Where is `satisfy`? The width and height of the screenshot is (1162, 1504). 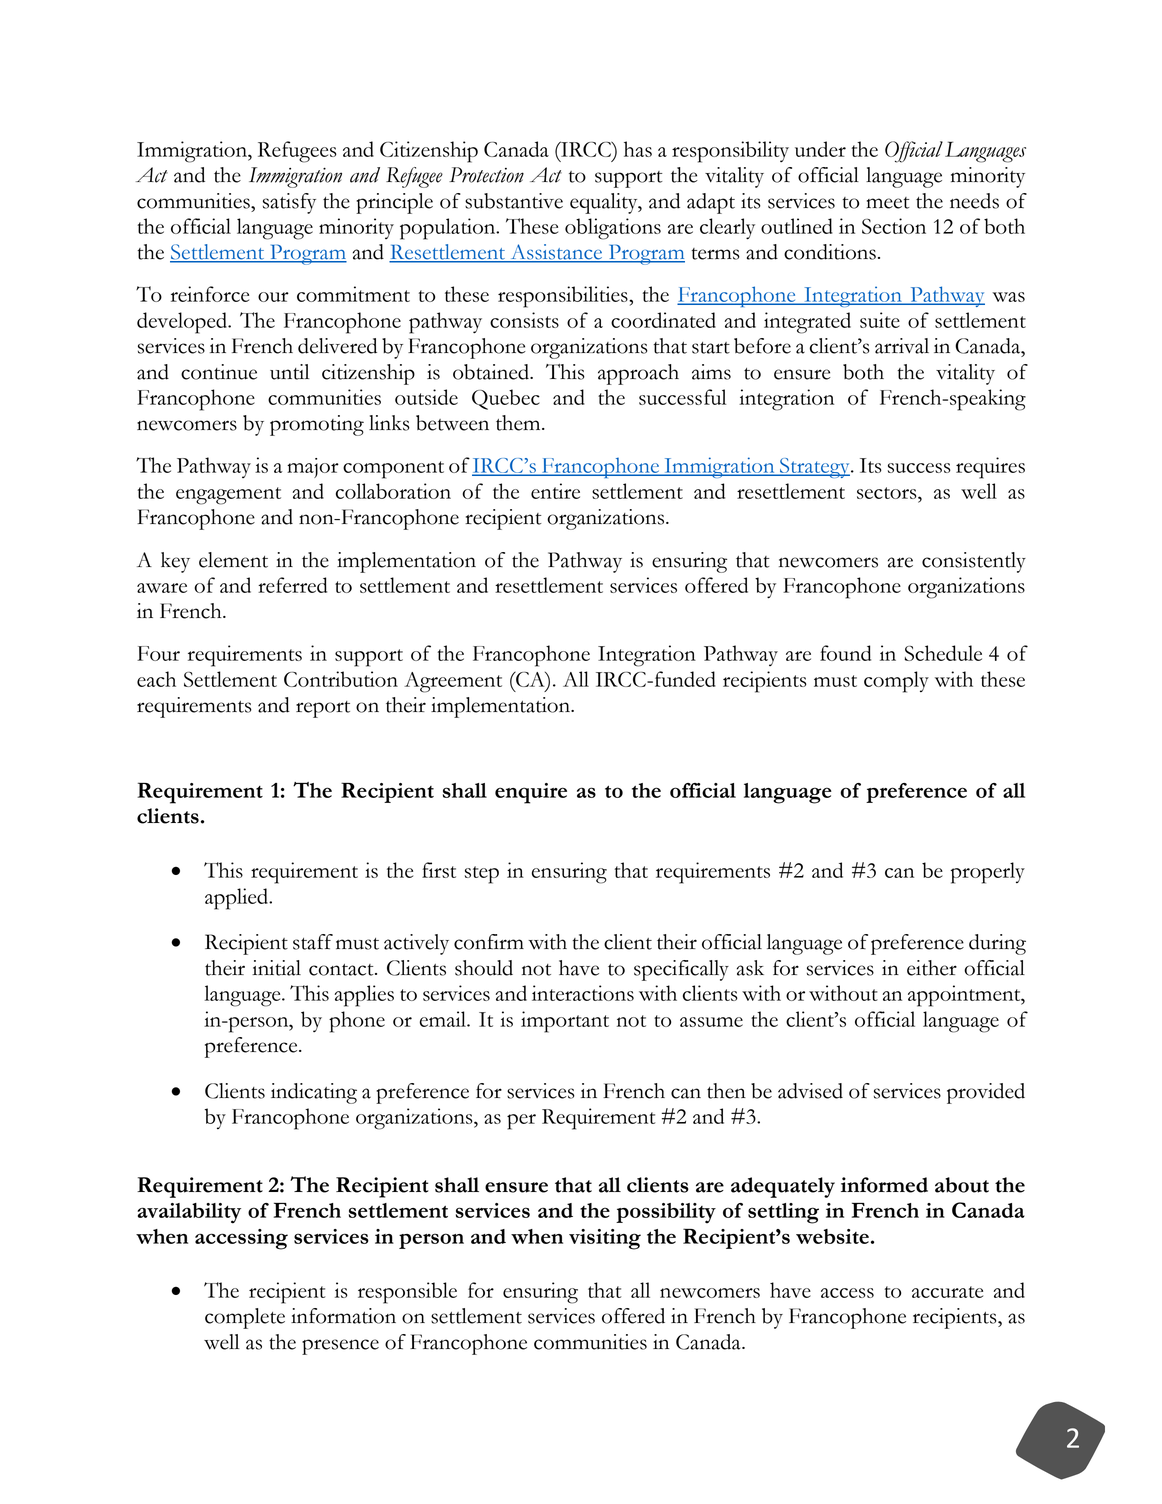
satisfy is located at coordinates (289, 203).
